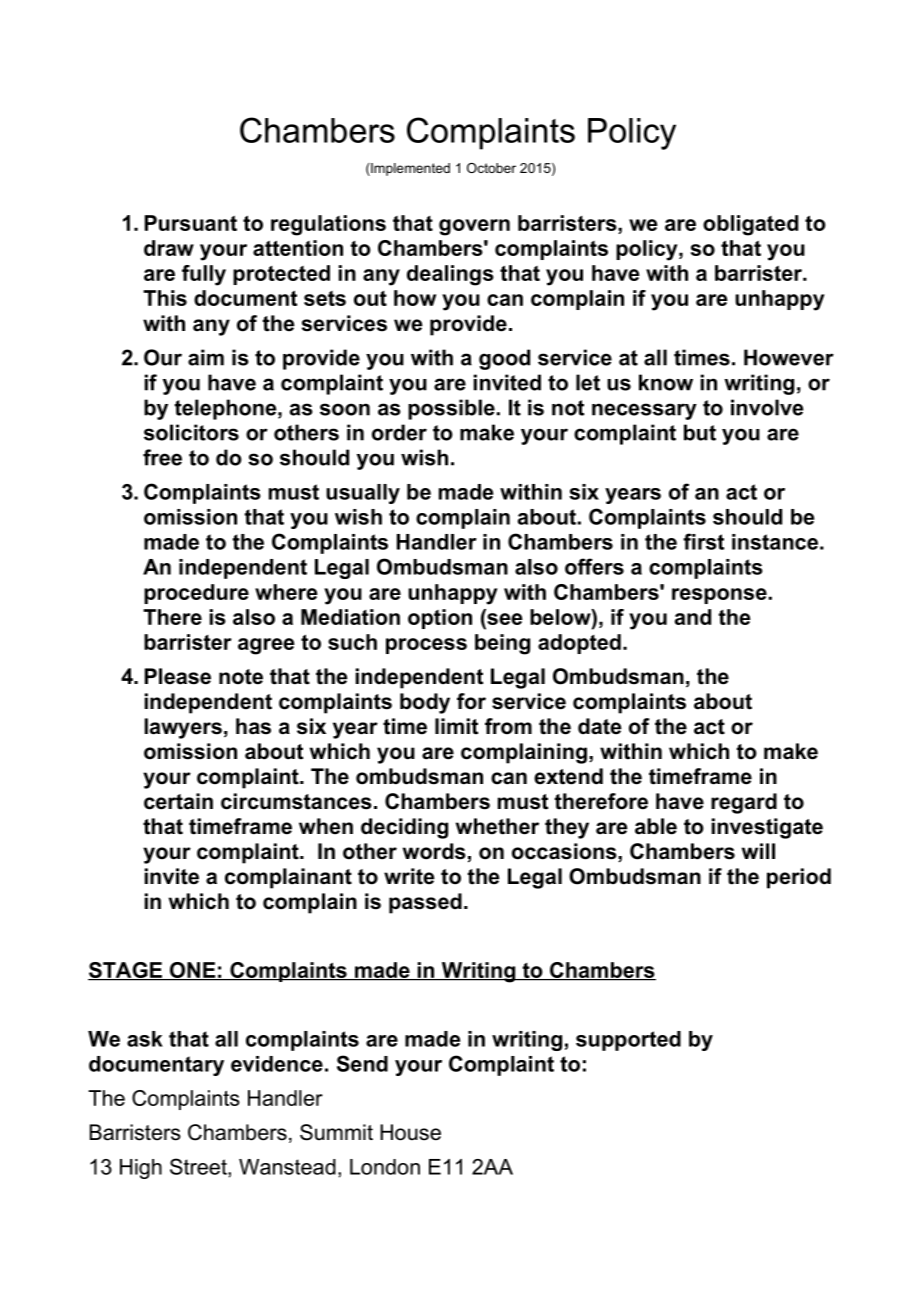  I want to click on but, so click(700, 432).
